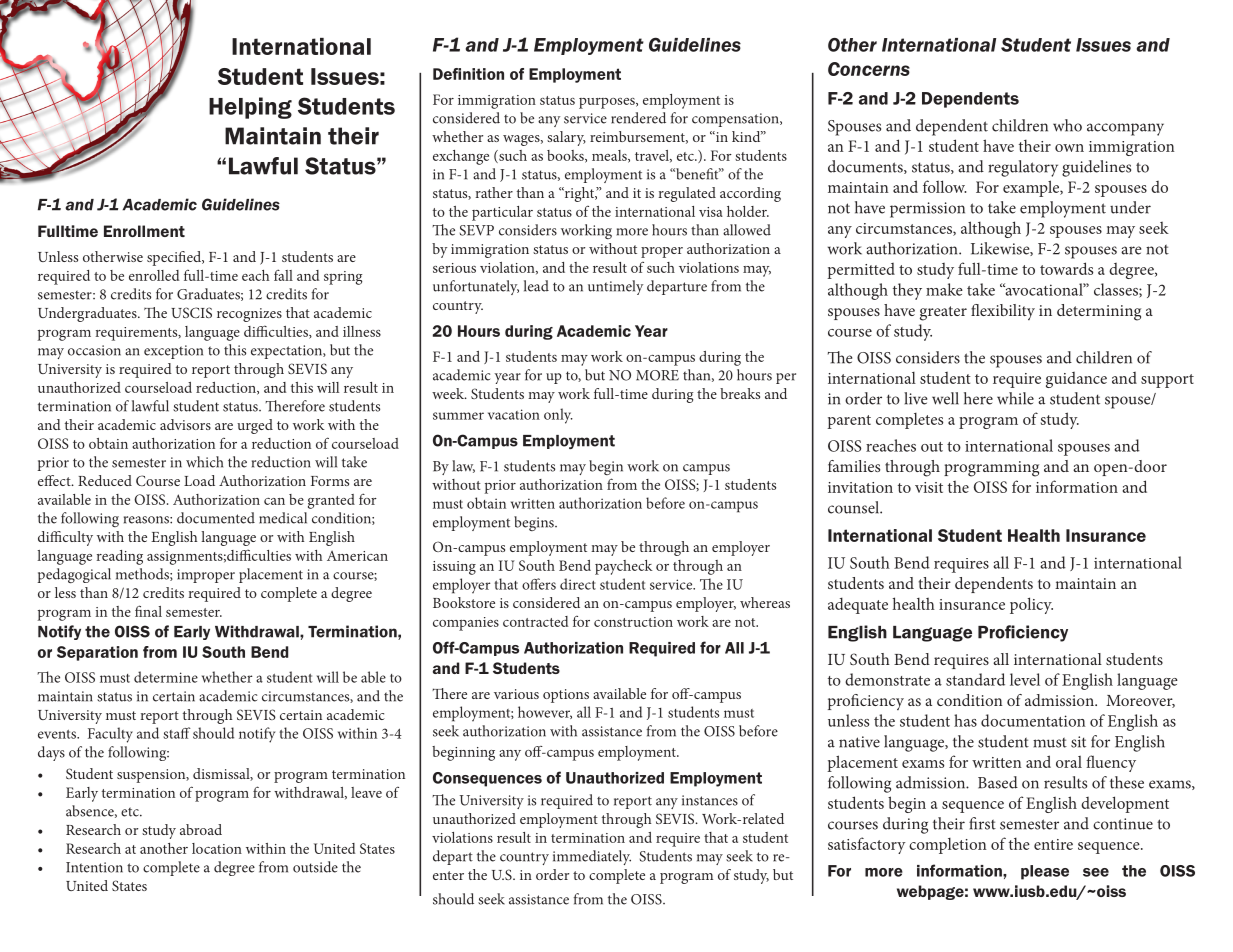 This image has width=1233, height=952. What do you see at coordinates (1067, 125) in the image?
I see `who` at bounding box center [1067, 125].
